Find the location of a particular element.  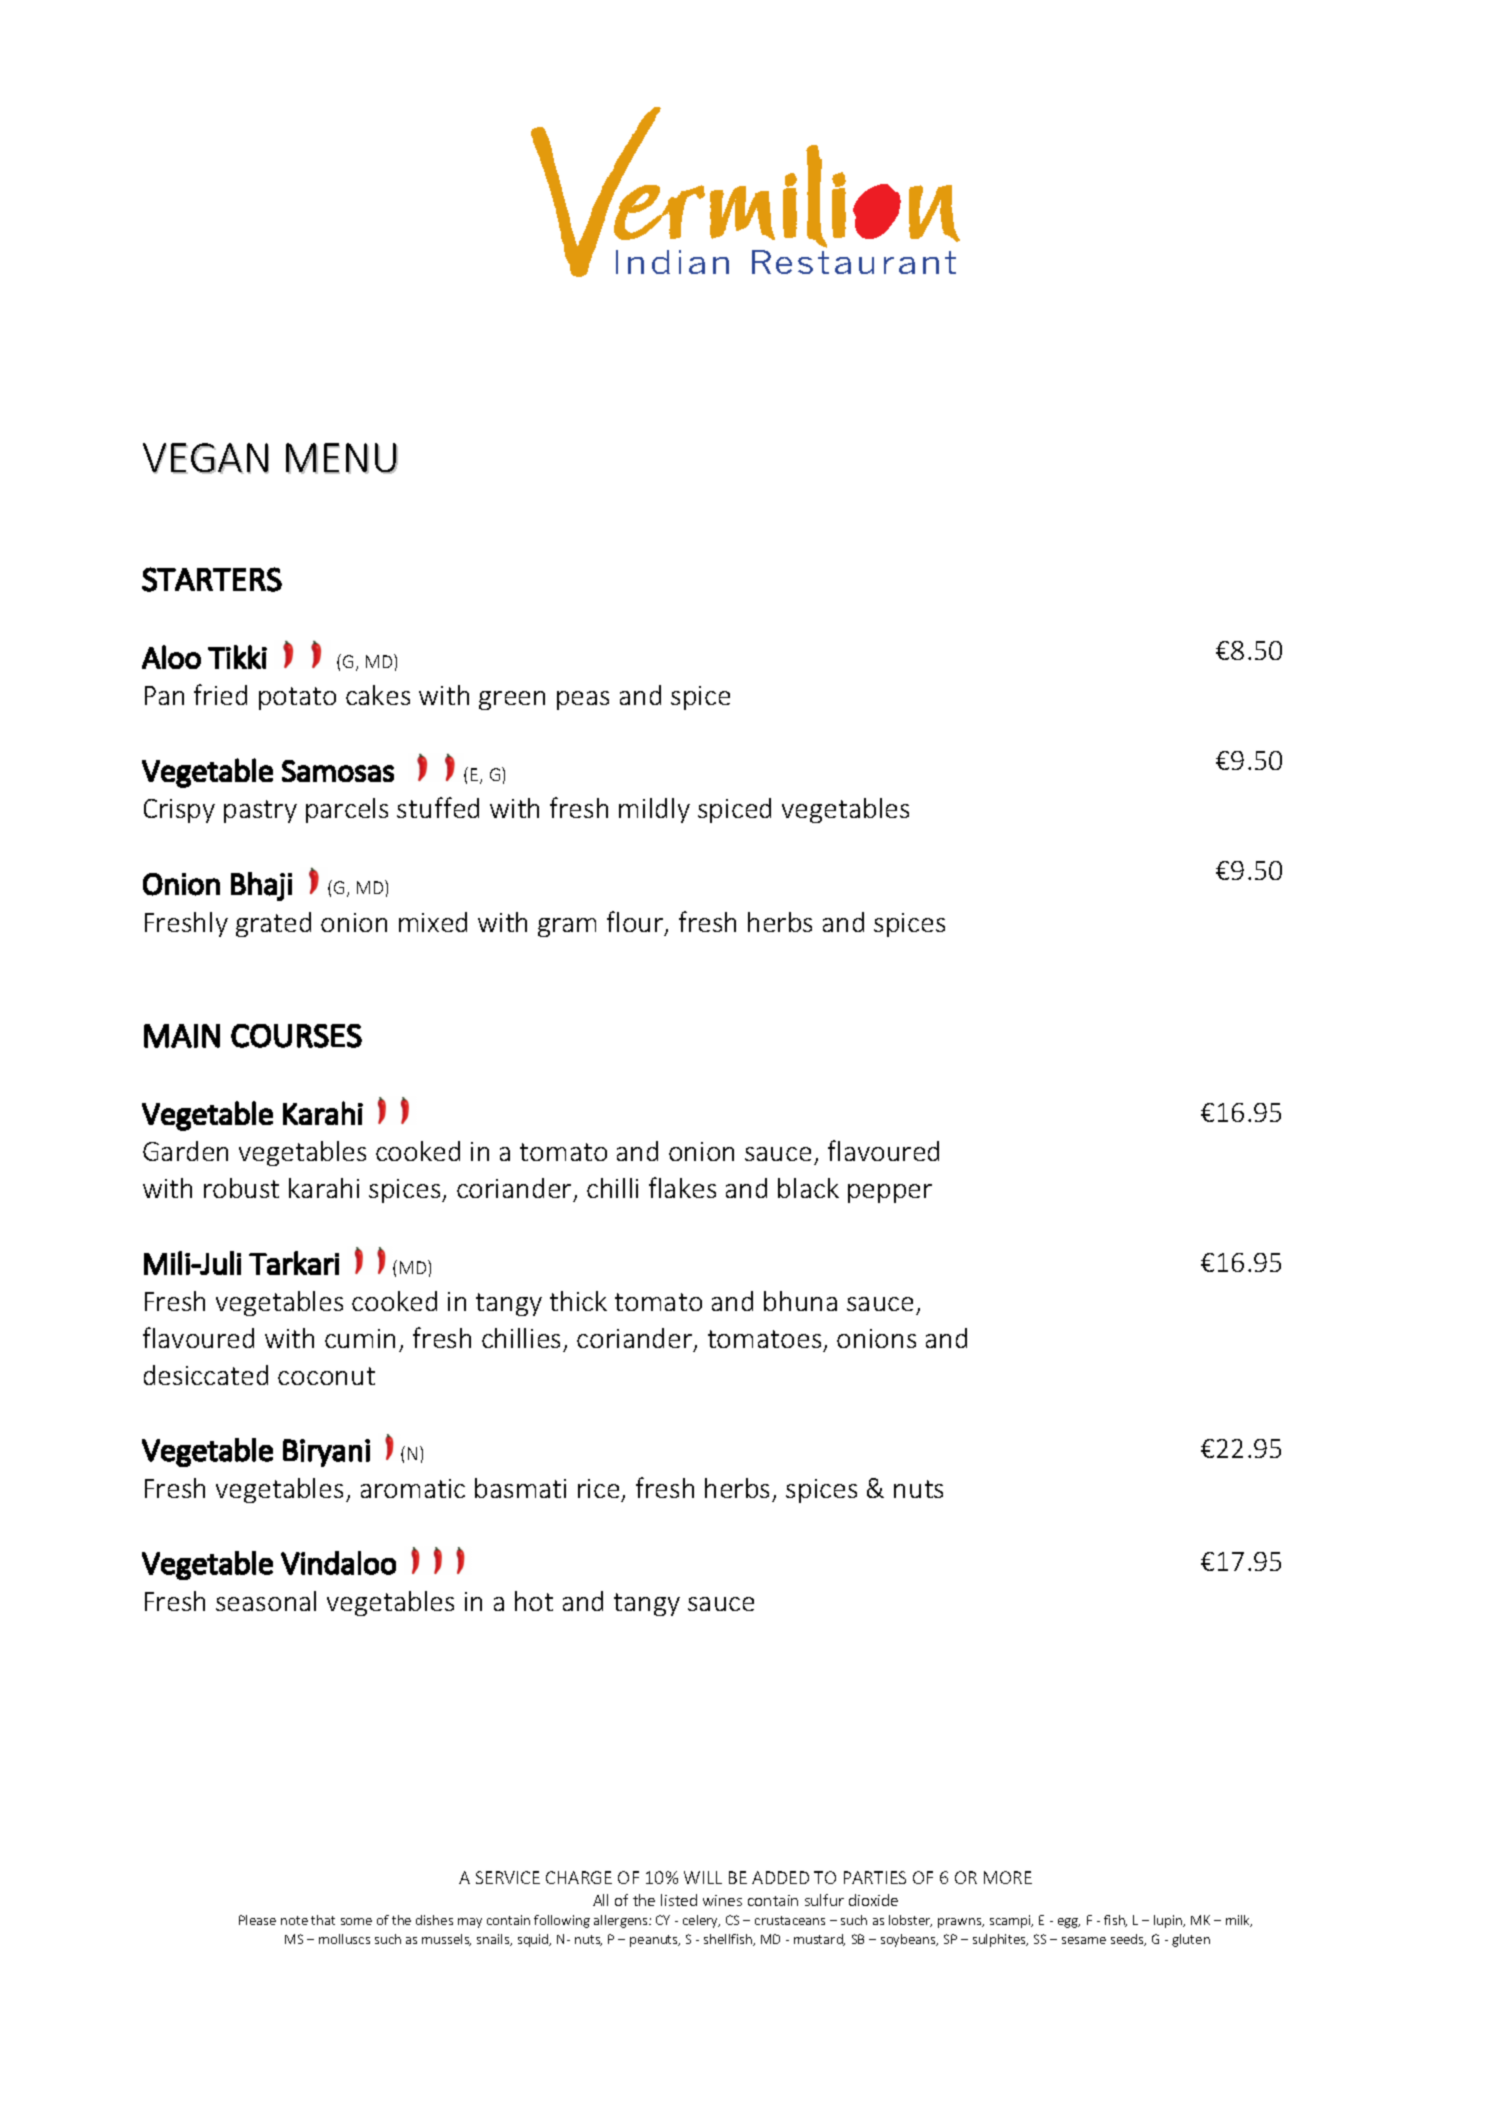

COURSES is located at coordinates (296, 1036).
